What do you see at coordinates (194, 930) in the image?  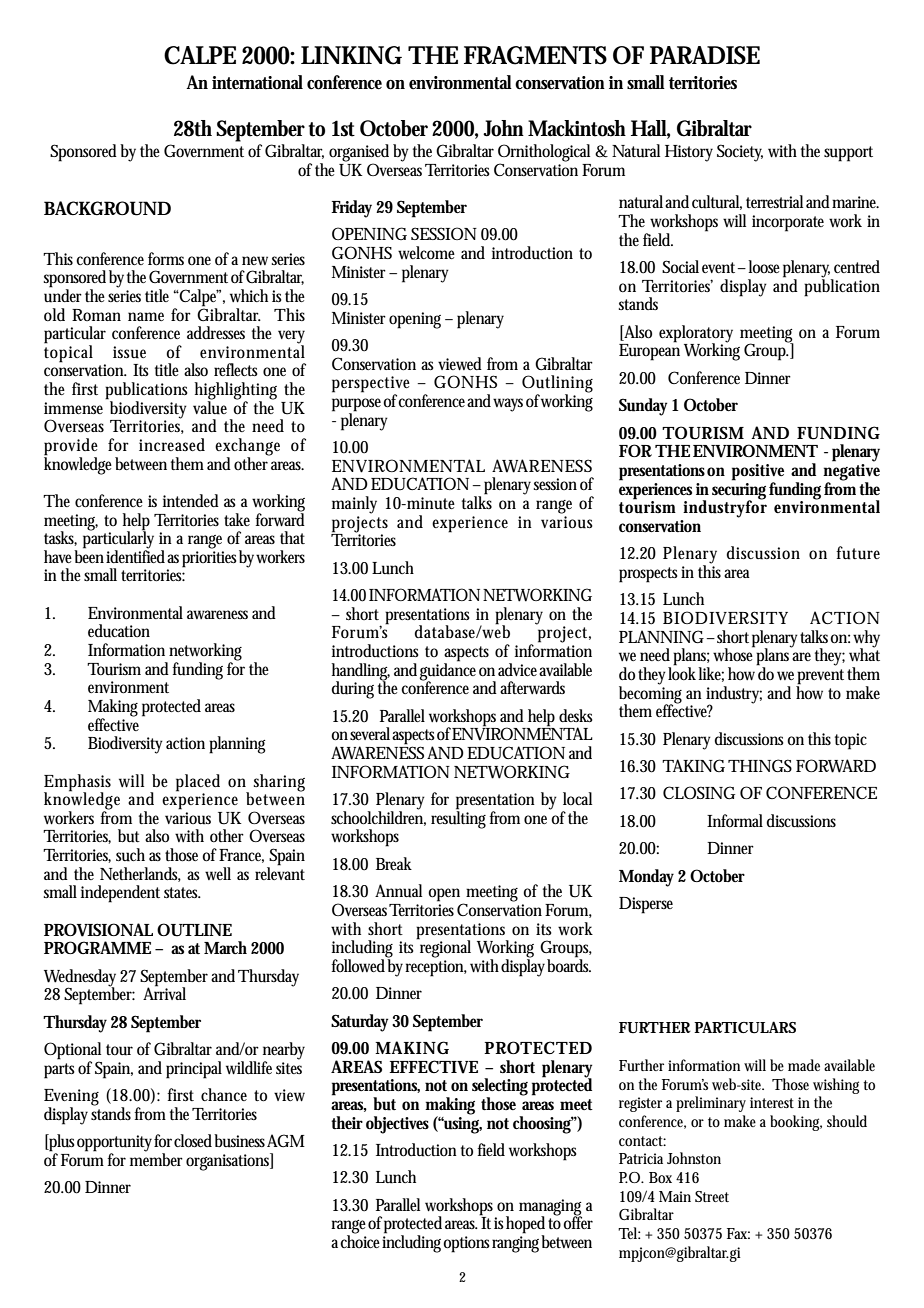 I see `OUTLINE` at bounding box center [194, 930].
